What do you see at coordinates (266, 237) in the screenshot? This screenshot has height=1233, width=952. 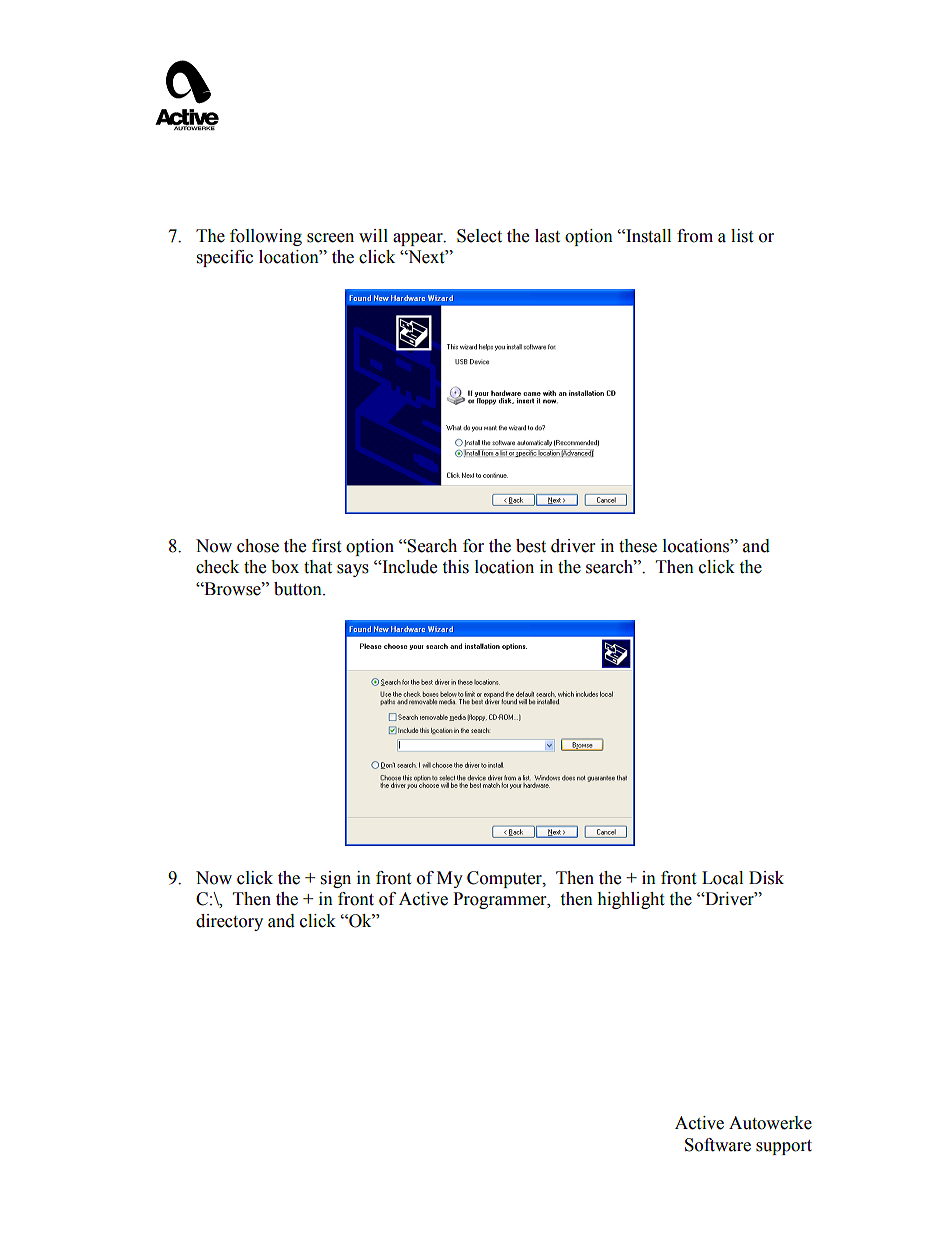 I see `following` at bounding box center [266, 237].
